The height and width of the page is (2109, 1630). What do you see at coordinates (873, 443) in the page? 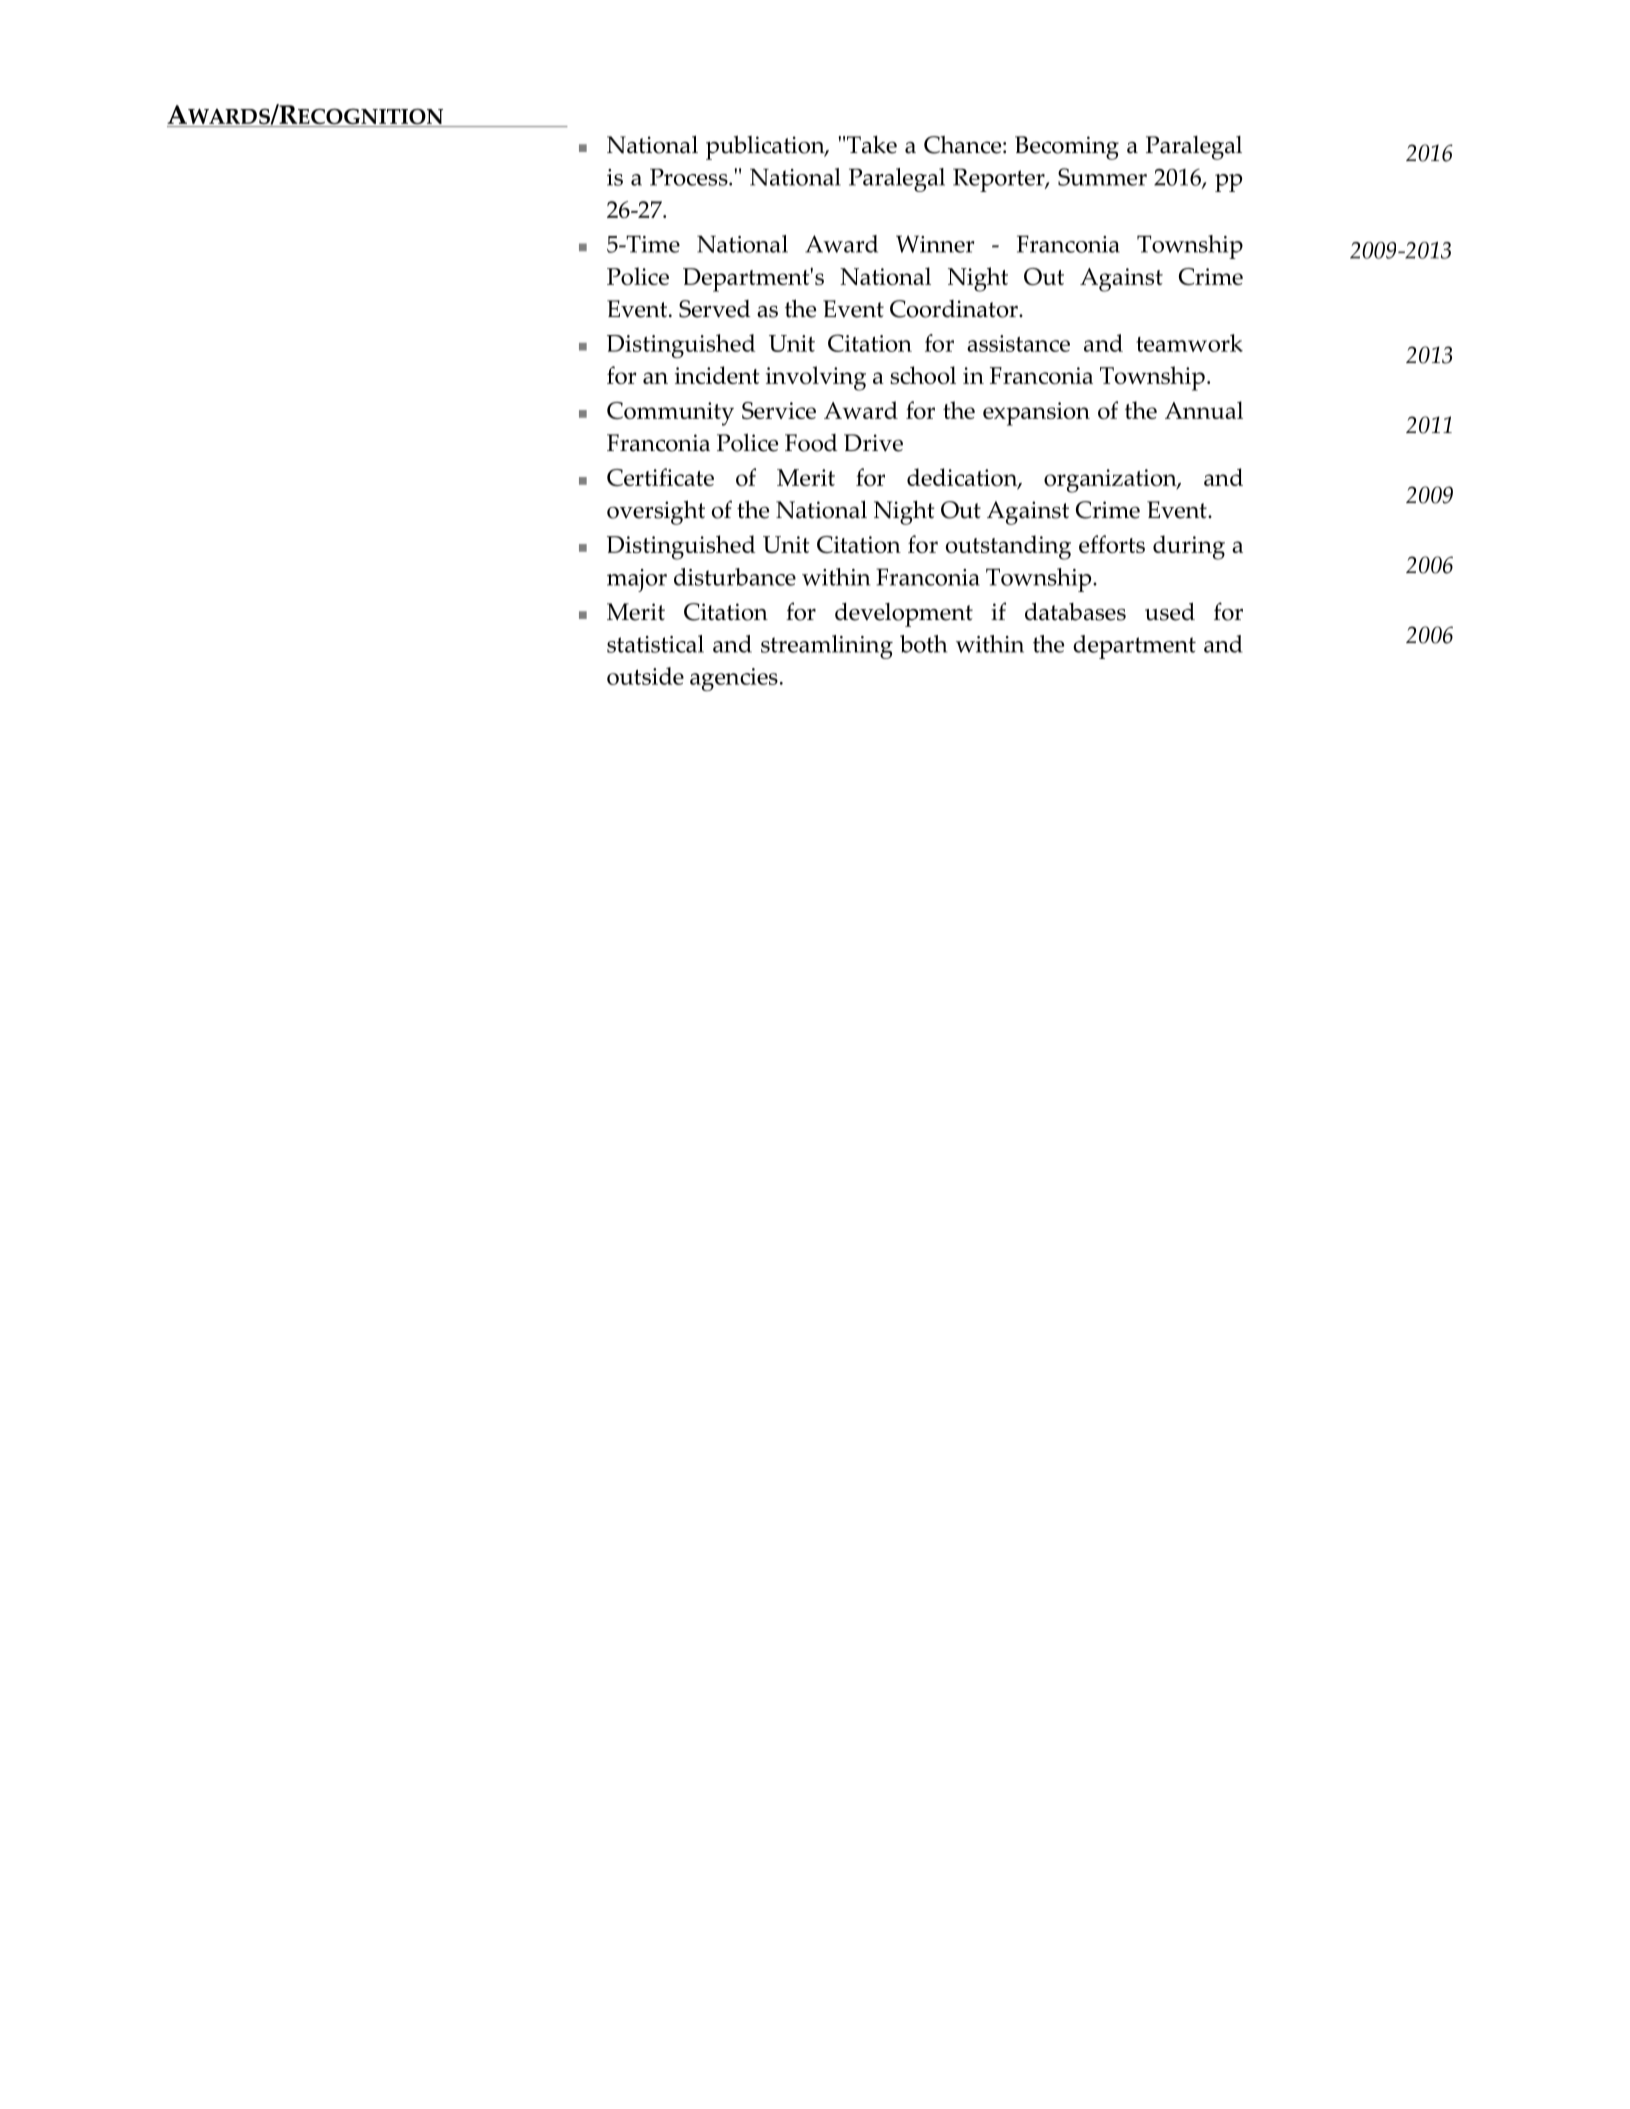
I see `Drive` at bounding box center [873, 443].
